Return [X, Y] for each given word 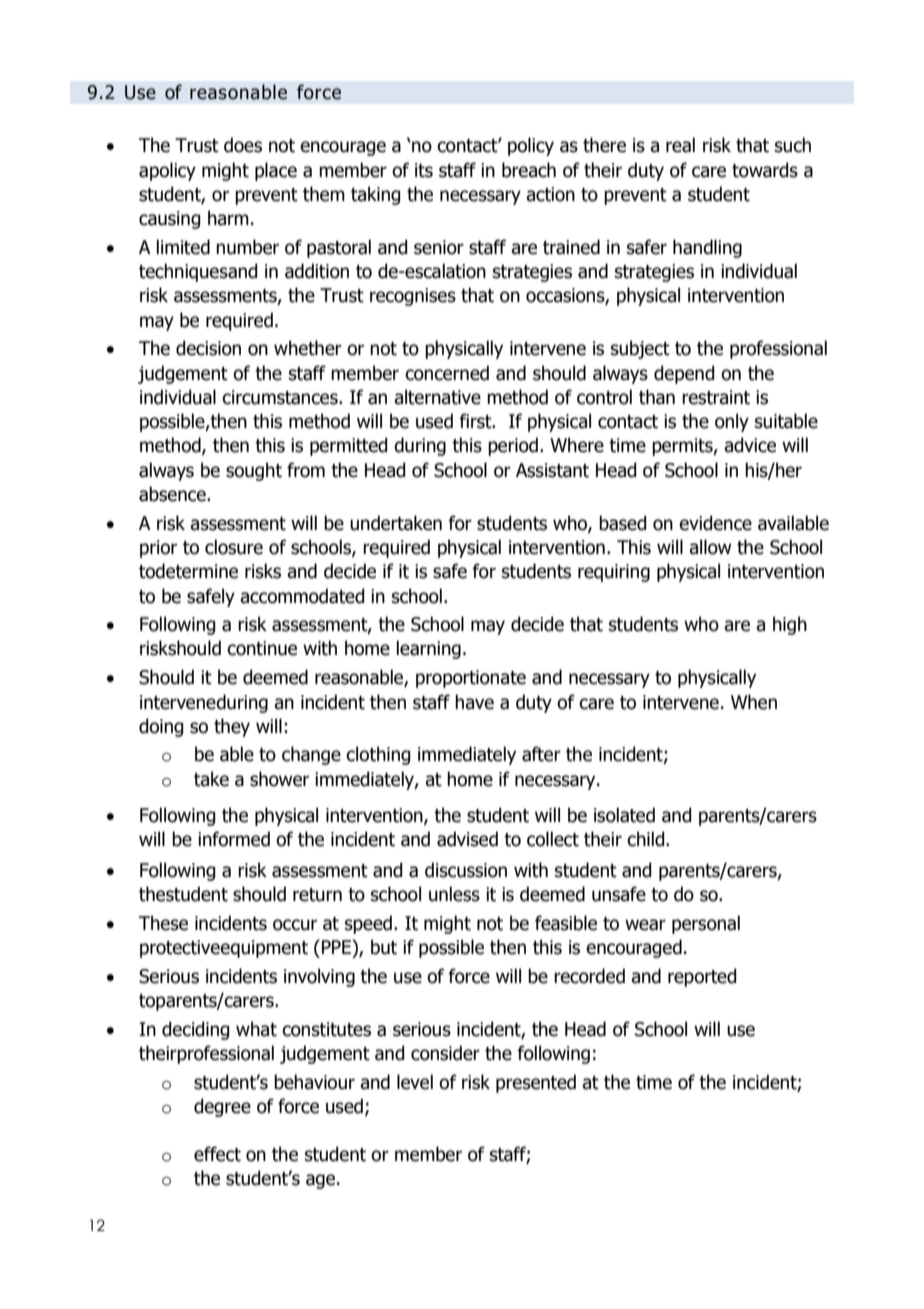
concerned [447, 373]
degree [222, 1107]
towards [765, 170]
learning [429, 649]
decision [208, 348]
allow [710, 547]
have [474, 702]
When [754, 702]
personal [706, 924]
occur [295, 925]
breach [529, 170]
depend [684, 374]
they [232, 727]
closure [234, 547]
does [243, 145]
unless [454, 894]
